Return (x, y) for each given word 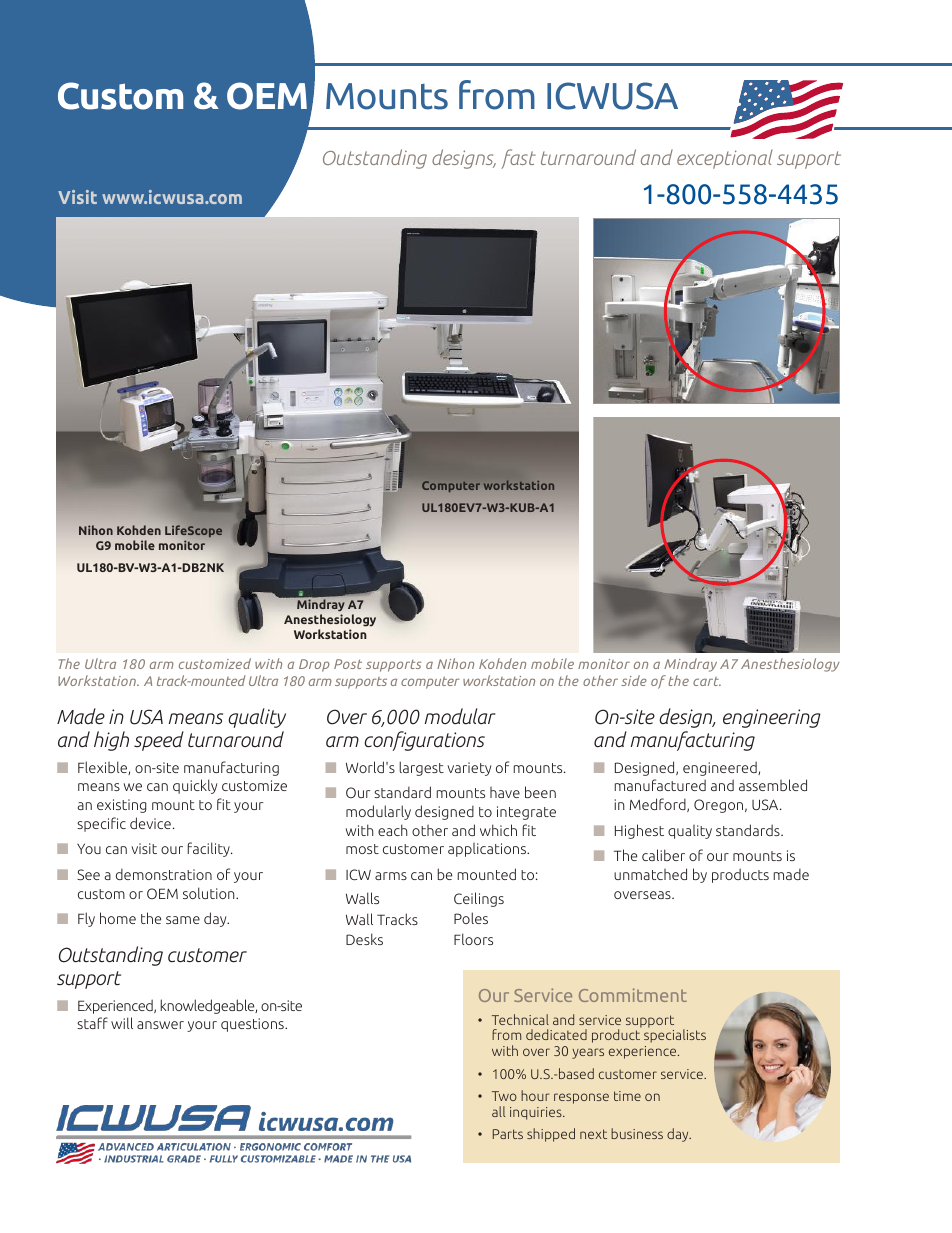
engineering (772, 718)
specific (101, 824)
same (183, 920)
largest (421, 768)
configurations (424, 741)
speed (159, 741)
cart (707, 681)
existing (121, 806)
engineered (721, 768)
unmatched (650, 874)
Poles (471, 918)
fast (518, 159)
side (634, 680)
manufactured (660, 785)
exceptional (725, 159)
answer (160, 1025)
